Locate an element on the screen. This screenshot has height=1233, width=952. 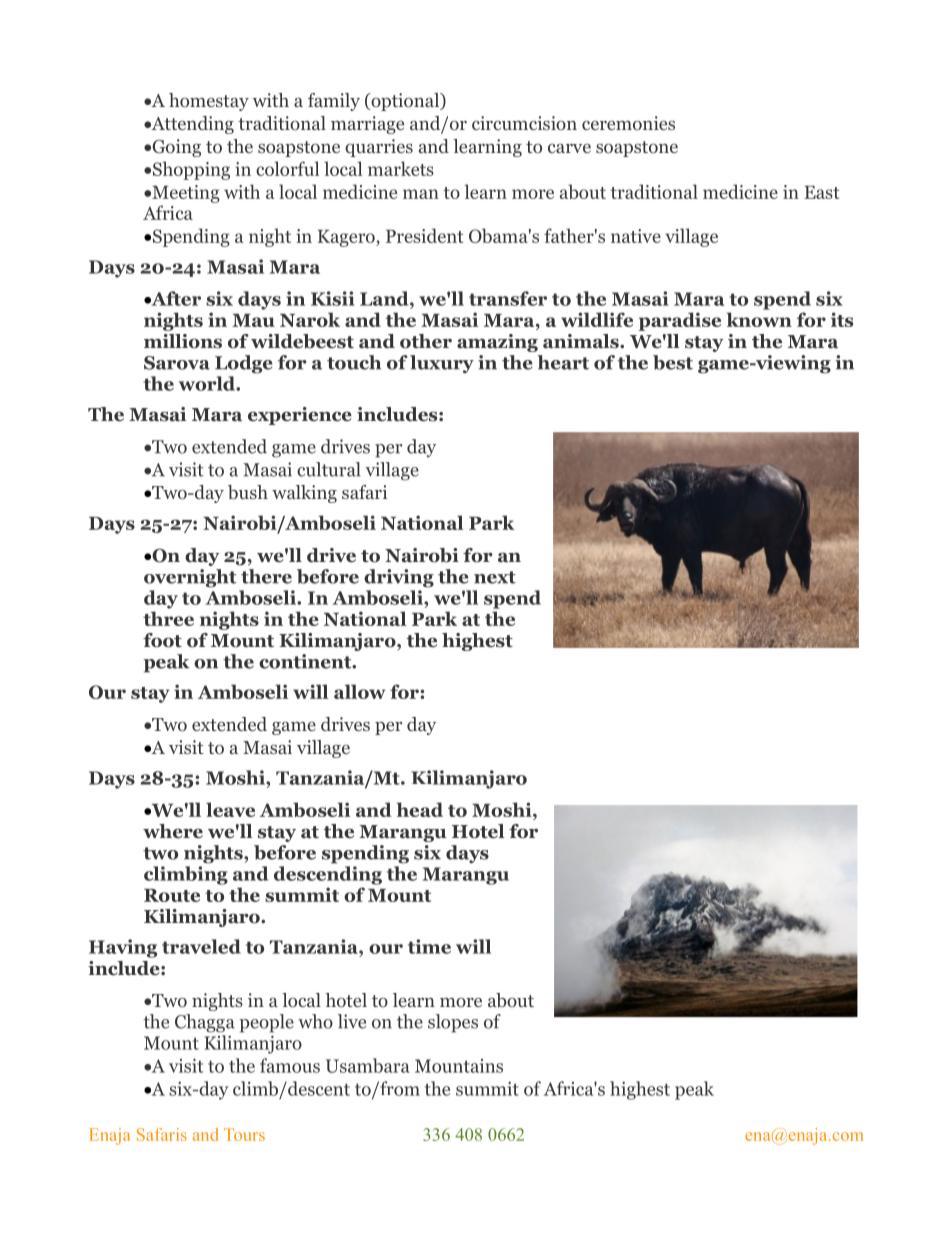
next is located at coordinates (495, 577).
